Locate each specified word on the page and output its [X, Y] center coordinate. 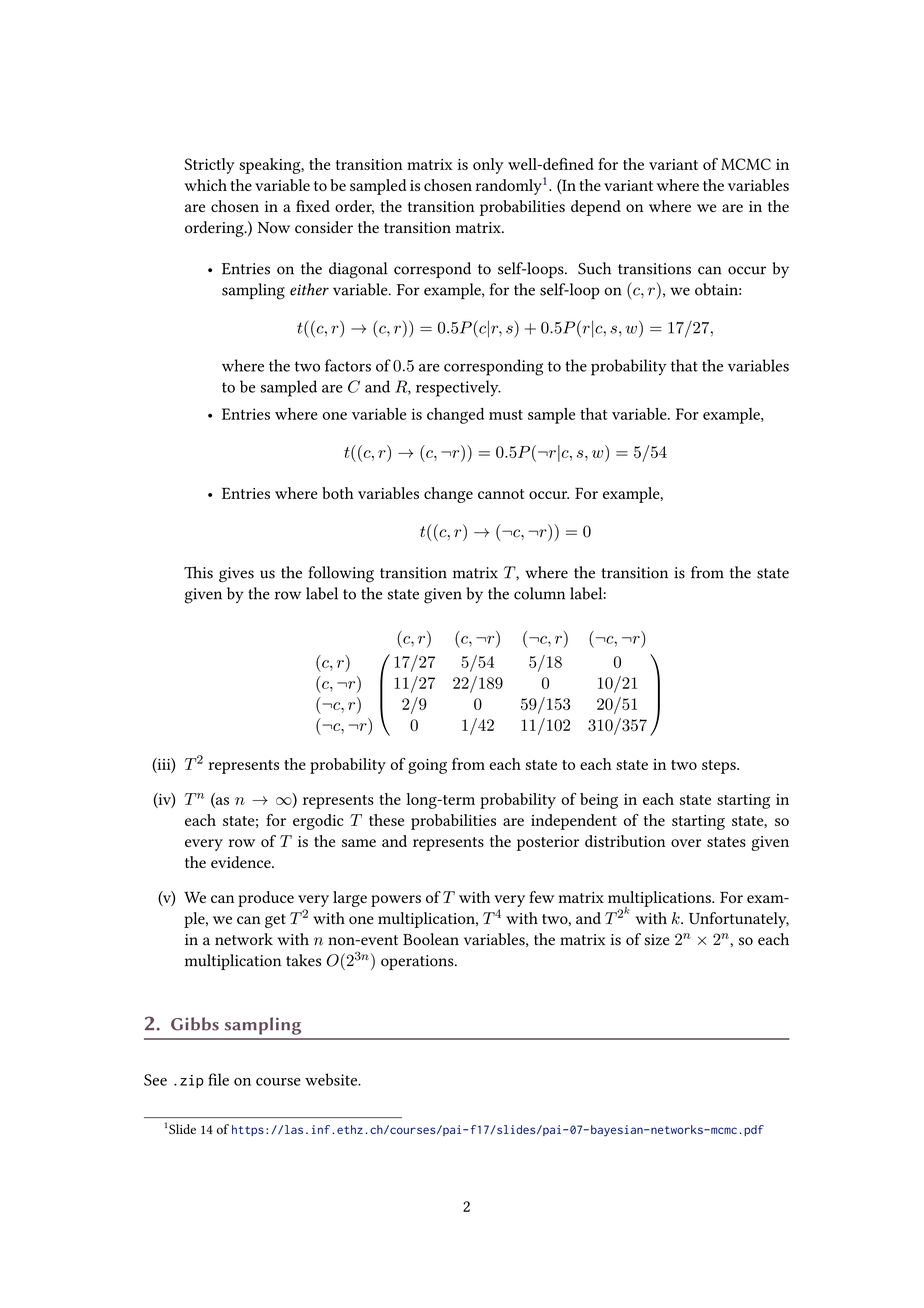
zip [192, 1081]
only [488, 166]
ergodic [318, 822]
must [506, 415]
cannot [501, 494]
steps [720, 767]
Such [594, 268]
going [427, 766]
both [338, 493]
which [205, 185]
